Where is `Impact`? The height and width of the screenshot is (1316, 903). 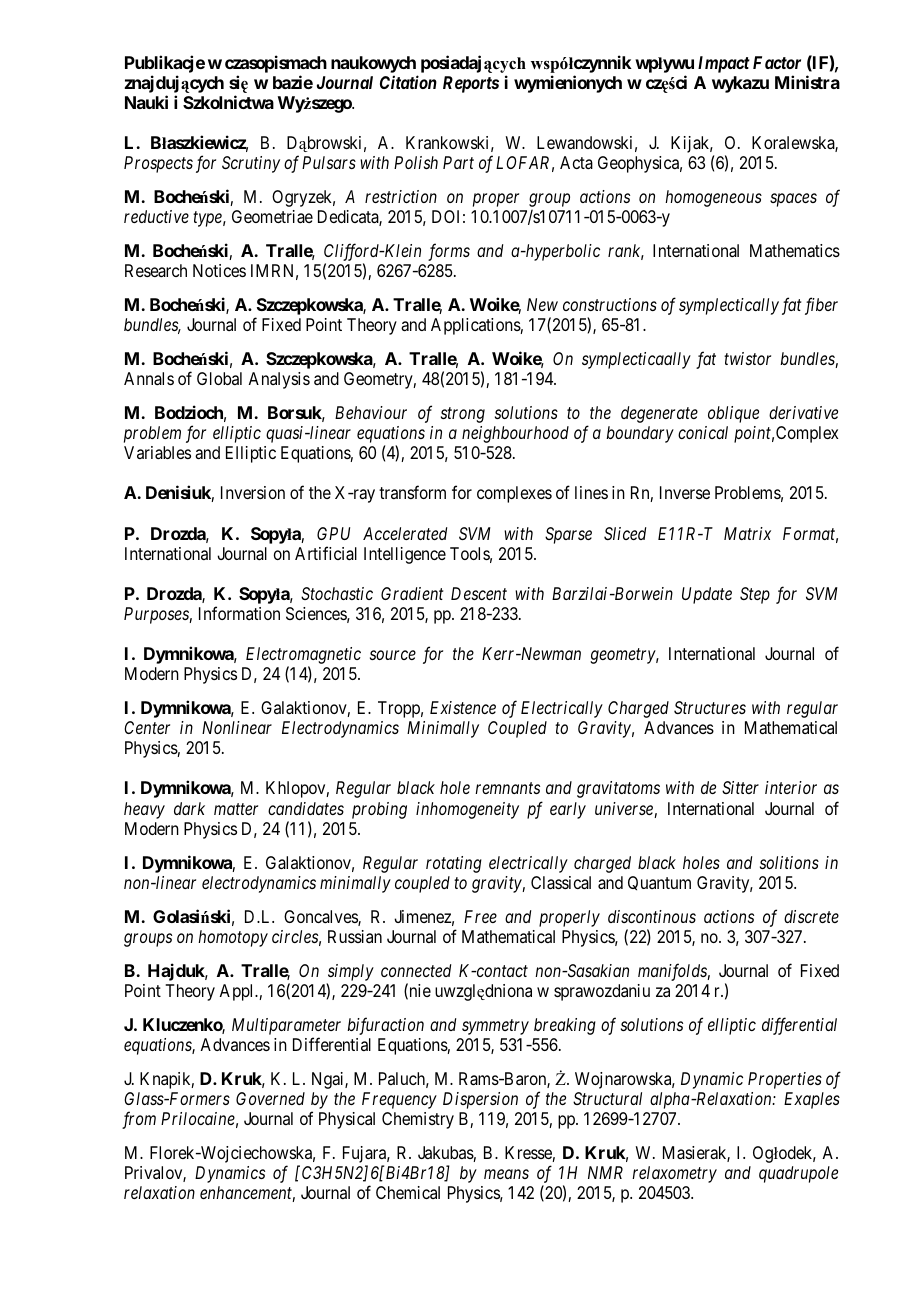 Impact is located at coordinates (724, 64).
